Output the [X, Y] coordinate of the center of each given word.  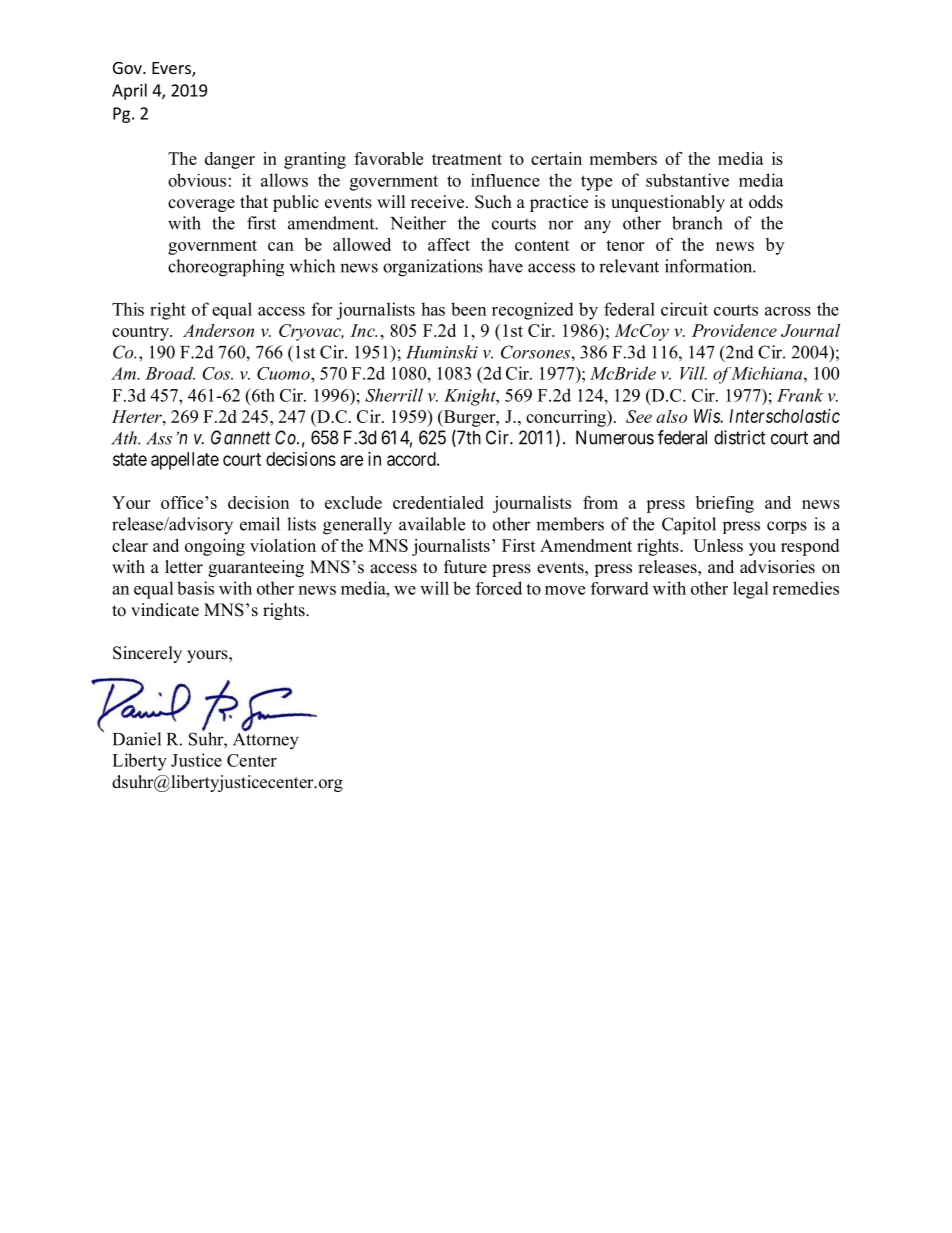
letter [184, 567]
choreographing [226, 268]
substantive [687, 180]
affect [449, 244]
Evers [172, 69]
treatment [467, 159]
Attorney [266, 740]
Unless [718, 545]
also [671, 416]
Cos [217, 373]
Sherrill [394, 395]
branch [697, 223]
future [465, 567]
